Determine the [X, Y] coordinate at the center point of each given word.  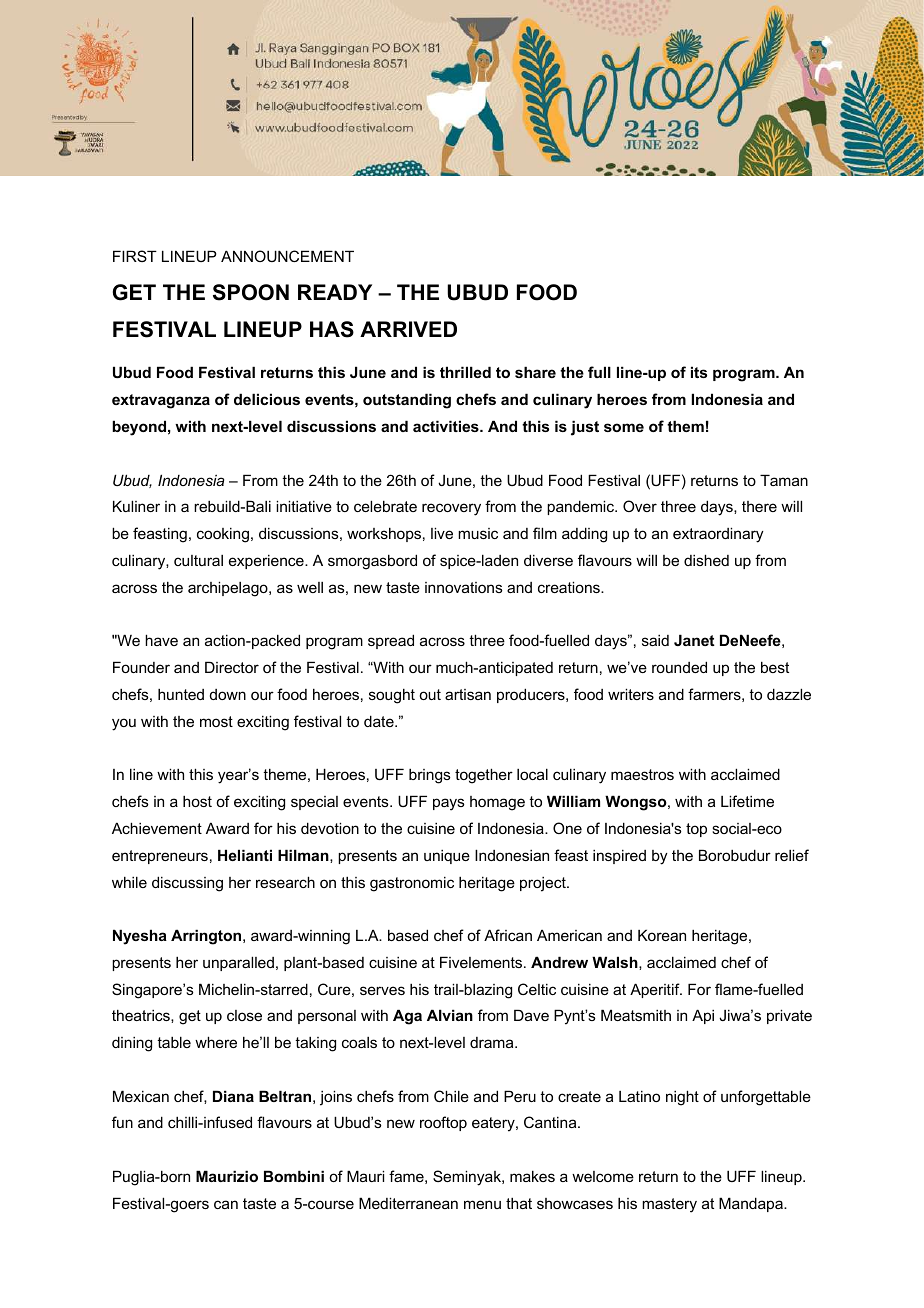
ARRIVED [408, 329]
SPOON [251, 292]
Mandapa [752, 1204]
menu [482, 1204]
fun [122, 1122]
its [699, 372]
